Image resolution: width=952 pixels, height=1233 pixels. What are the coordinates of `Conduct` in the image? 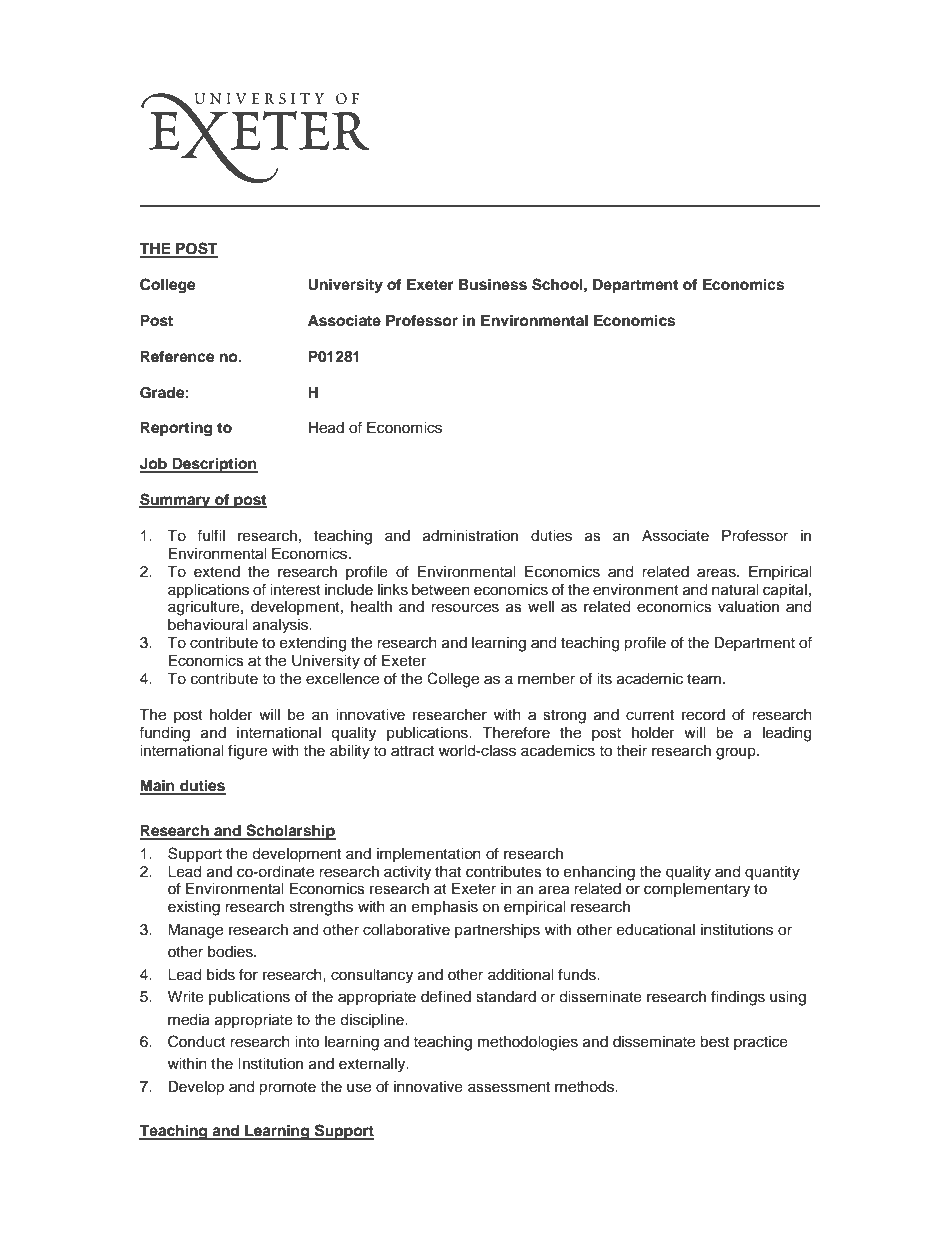 It's located at (197, 1041).
